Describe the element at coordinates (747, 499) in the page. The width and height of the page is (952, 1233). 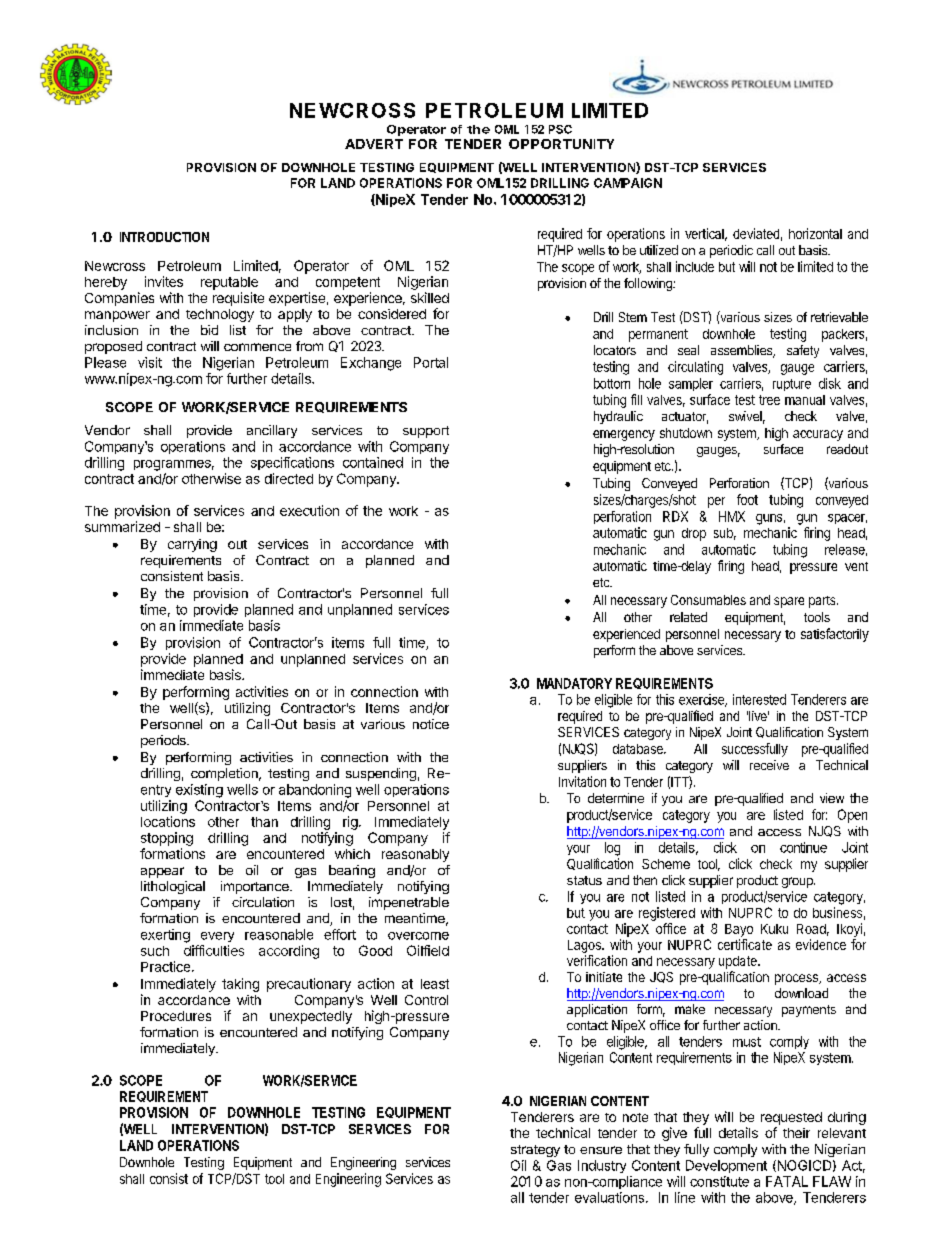
I see `foot` at that location.
